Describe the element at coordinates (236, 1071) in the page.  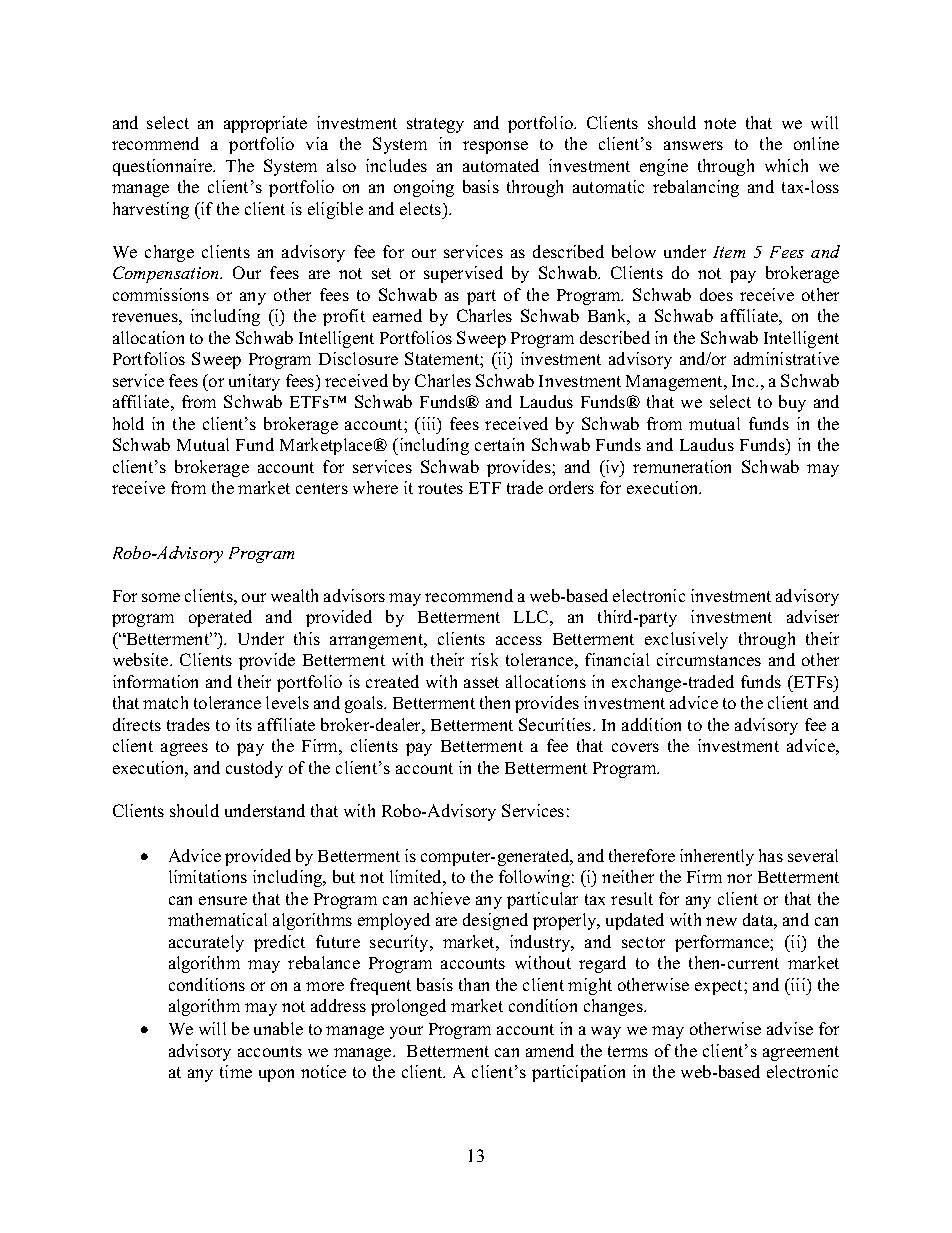
I see `time` at that location.
